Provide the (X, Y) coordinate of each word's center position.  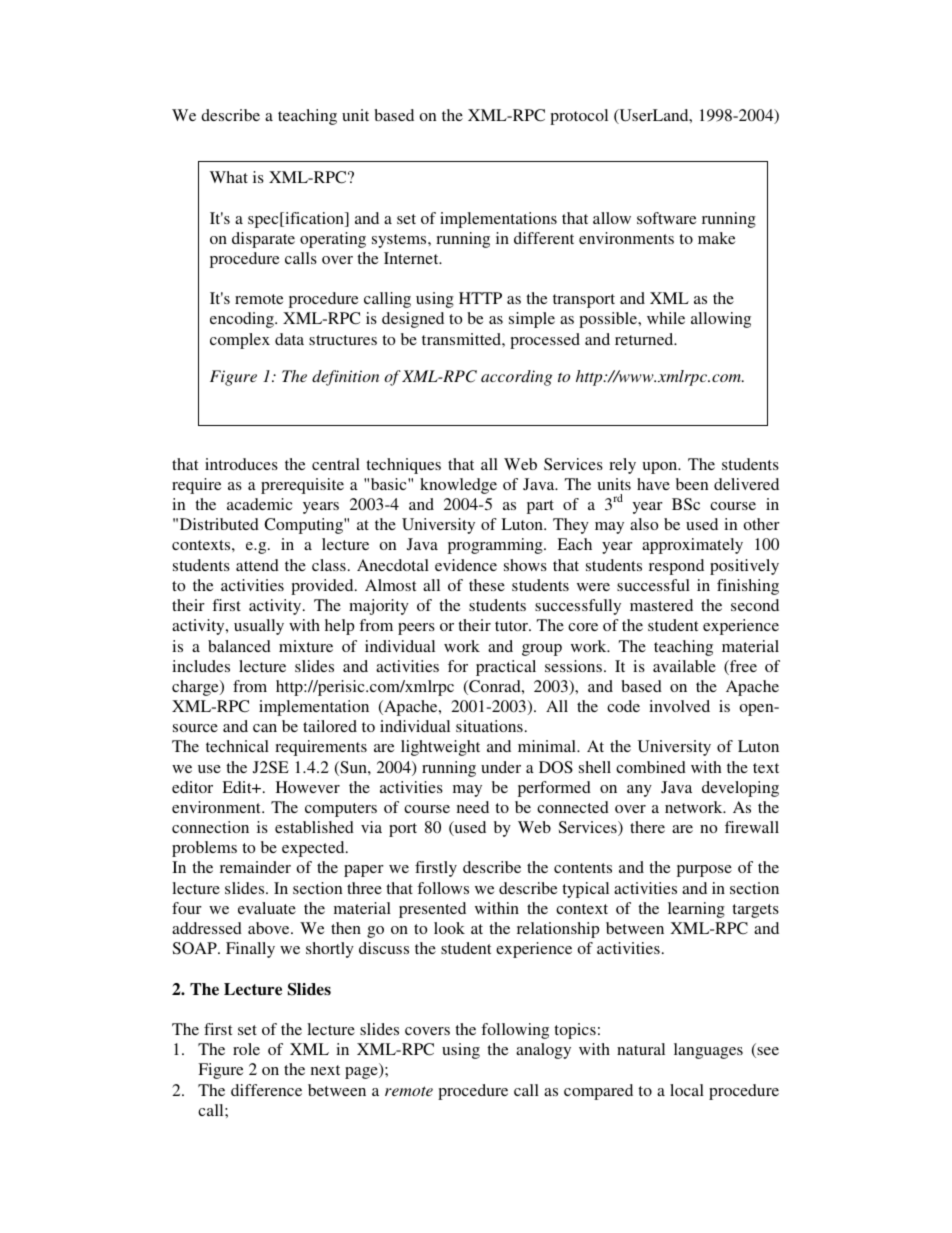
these (487, 585)
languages (708, 1051)
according (516, 378)
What (229, 177)
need (473, 807)
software (667, 218)
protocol (579, 117)
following (515, 1031)
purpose (704, 871)
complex (240, 341)
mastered (661, 605)
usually (259, 627)
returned (645, 339)
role (246, 1049)
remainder (255, 867)
